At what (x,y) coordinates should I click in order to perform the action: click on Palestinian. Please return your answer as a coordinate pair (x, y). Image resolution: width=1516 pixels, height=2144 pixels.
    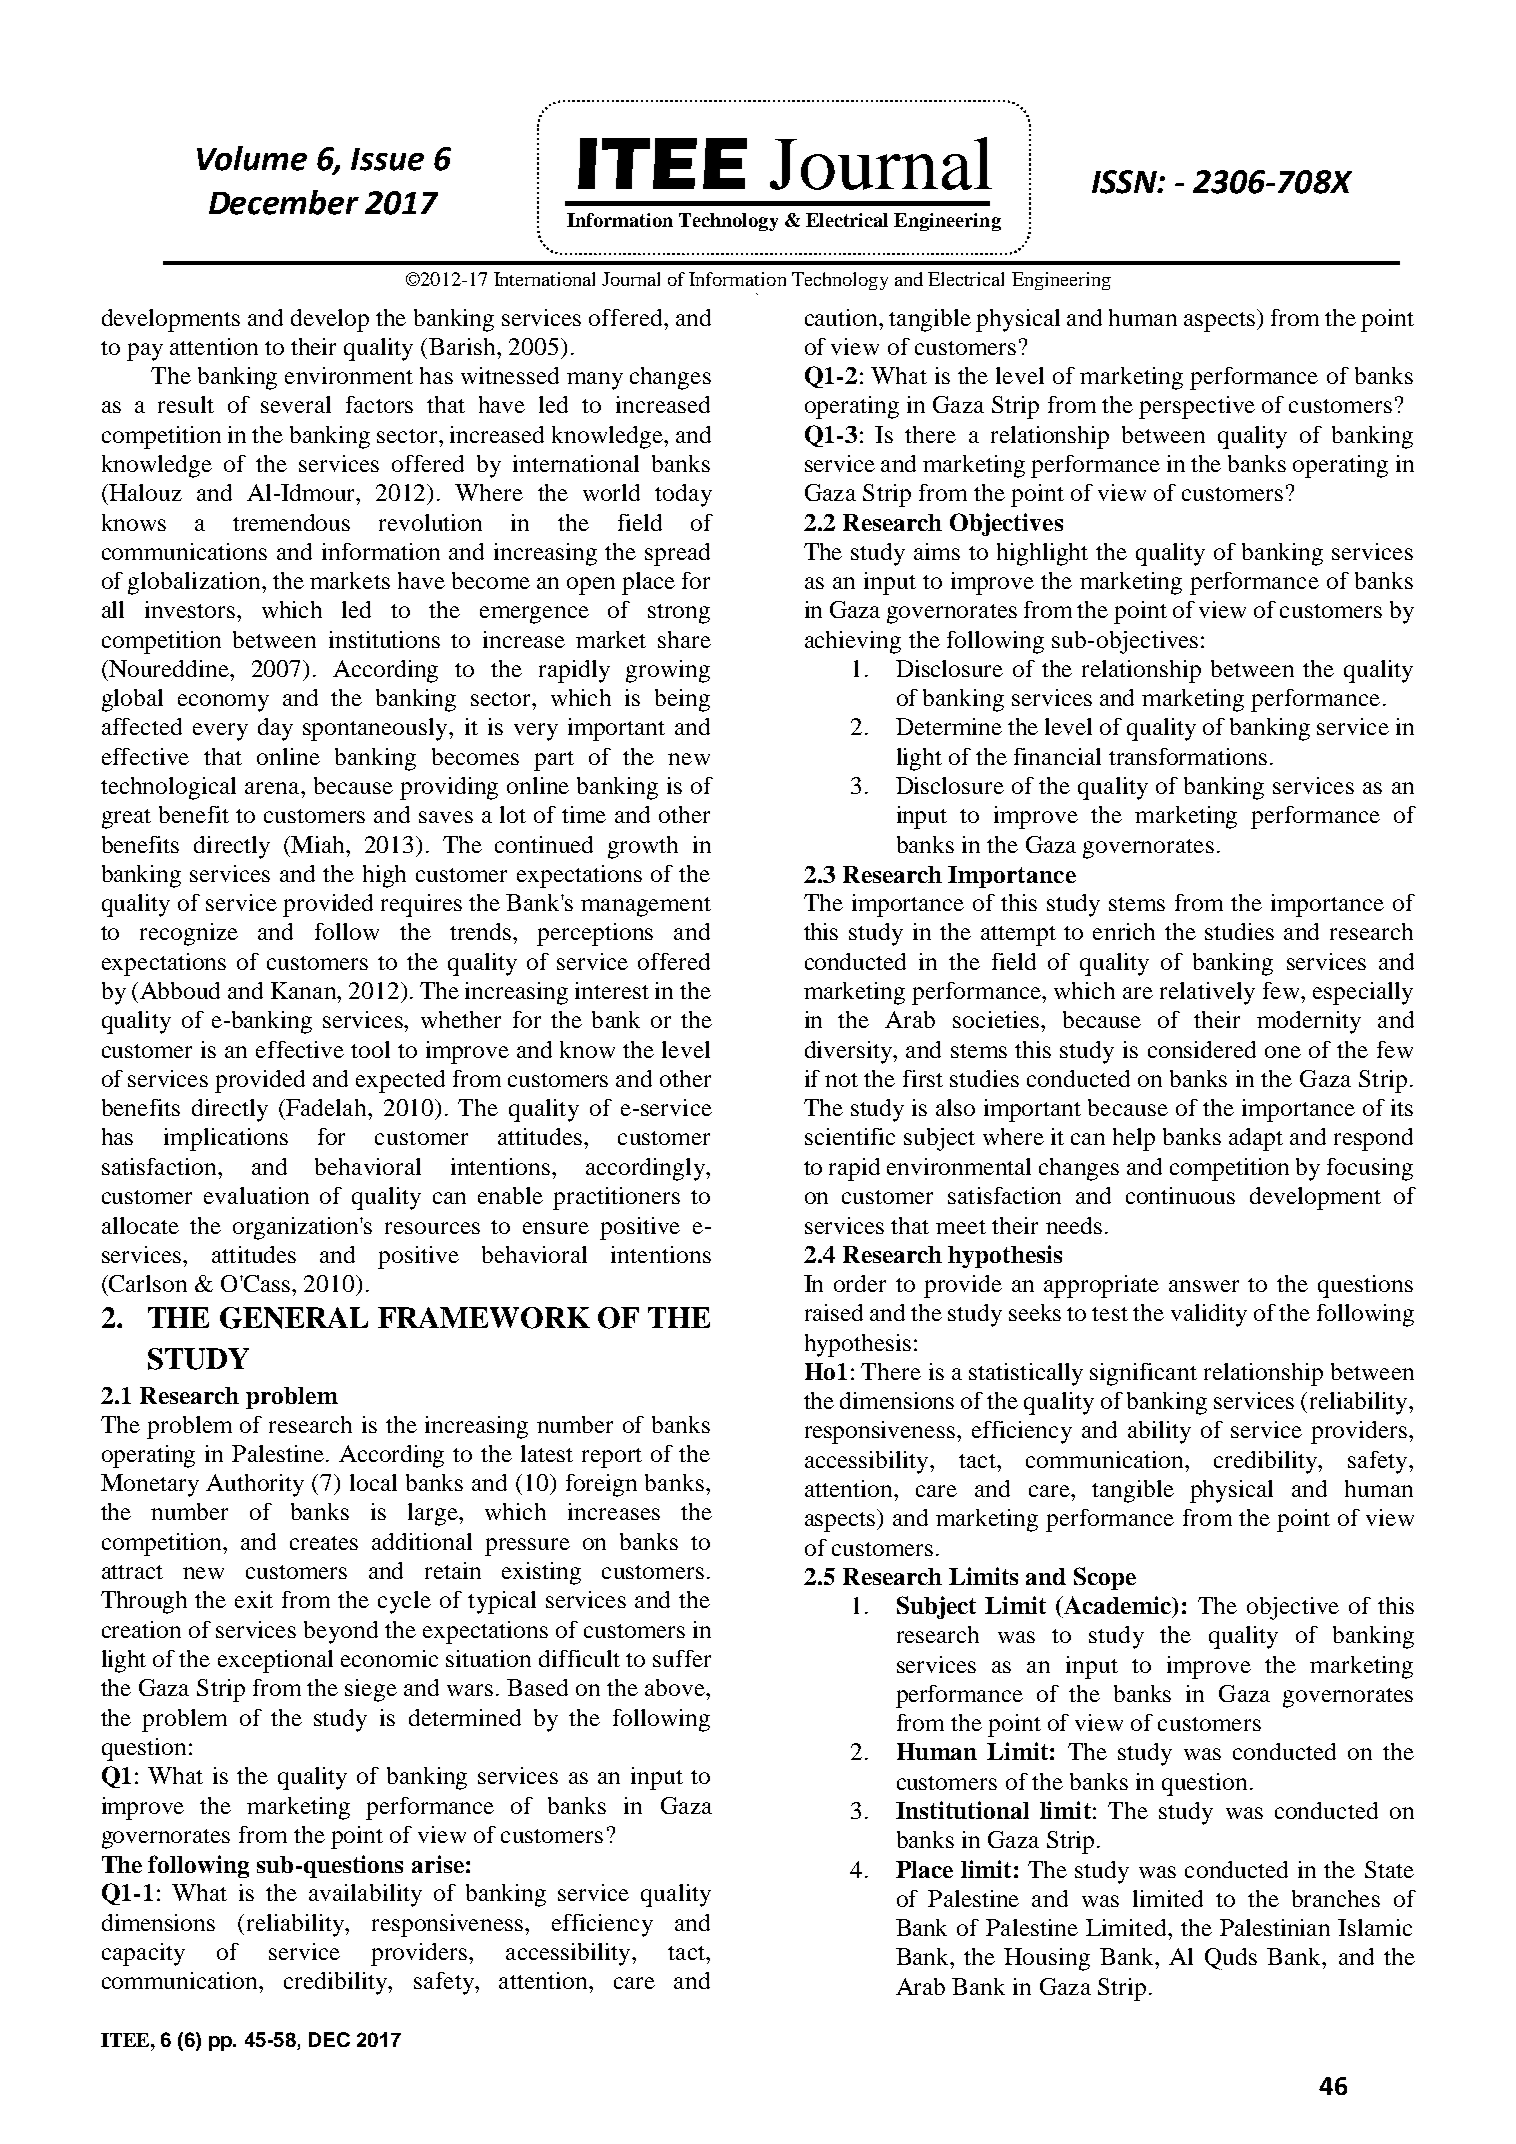
    Looking at the image, I should click on (1275, 1927).
